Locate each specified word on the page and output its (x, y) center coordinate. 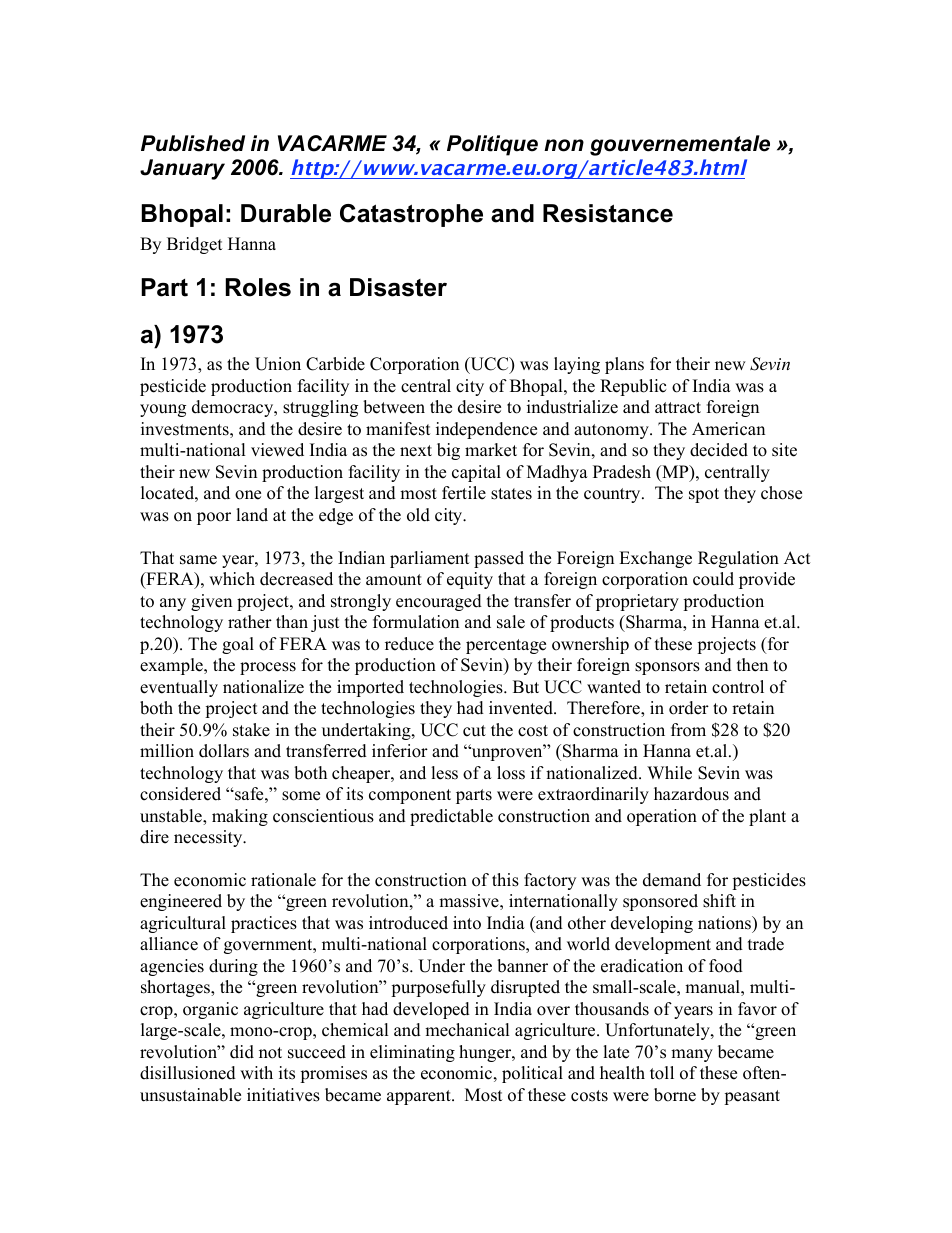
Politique (492, 145)
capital (476, 473)
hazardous (691, 794)
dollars (224, 751)
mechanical (467, 1030)
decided (719, 450)
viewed (277, 450)
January (182, 169)
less (444, 773)
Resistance (608, 213)
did (242, 1052)
